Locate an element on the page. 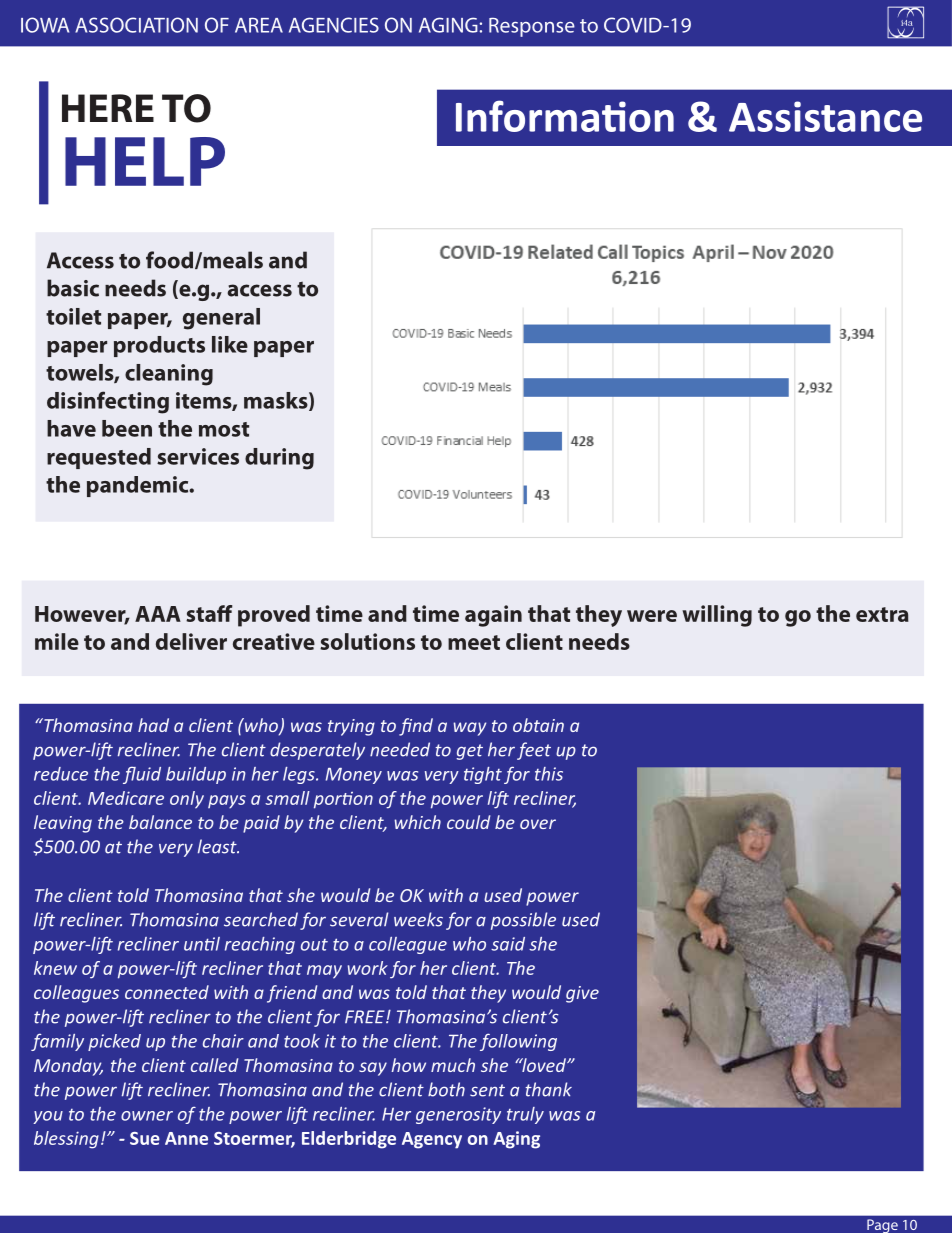 Image resolution: width=952 pixels, height=1233 pixels. owner is located at coordinates (147, 1116).
